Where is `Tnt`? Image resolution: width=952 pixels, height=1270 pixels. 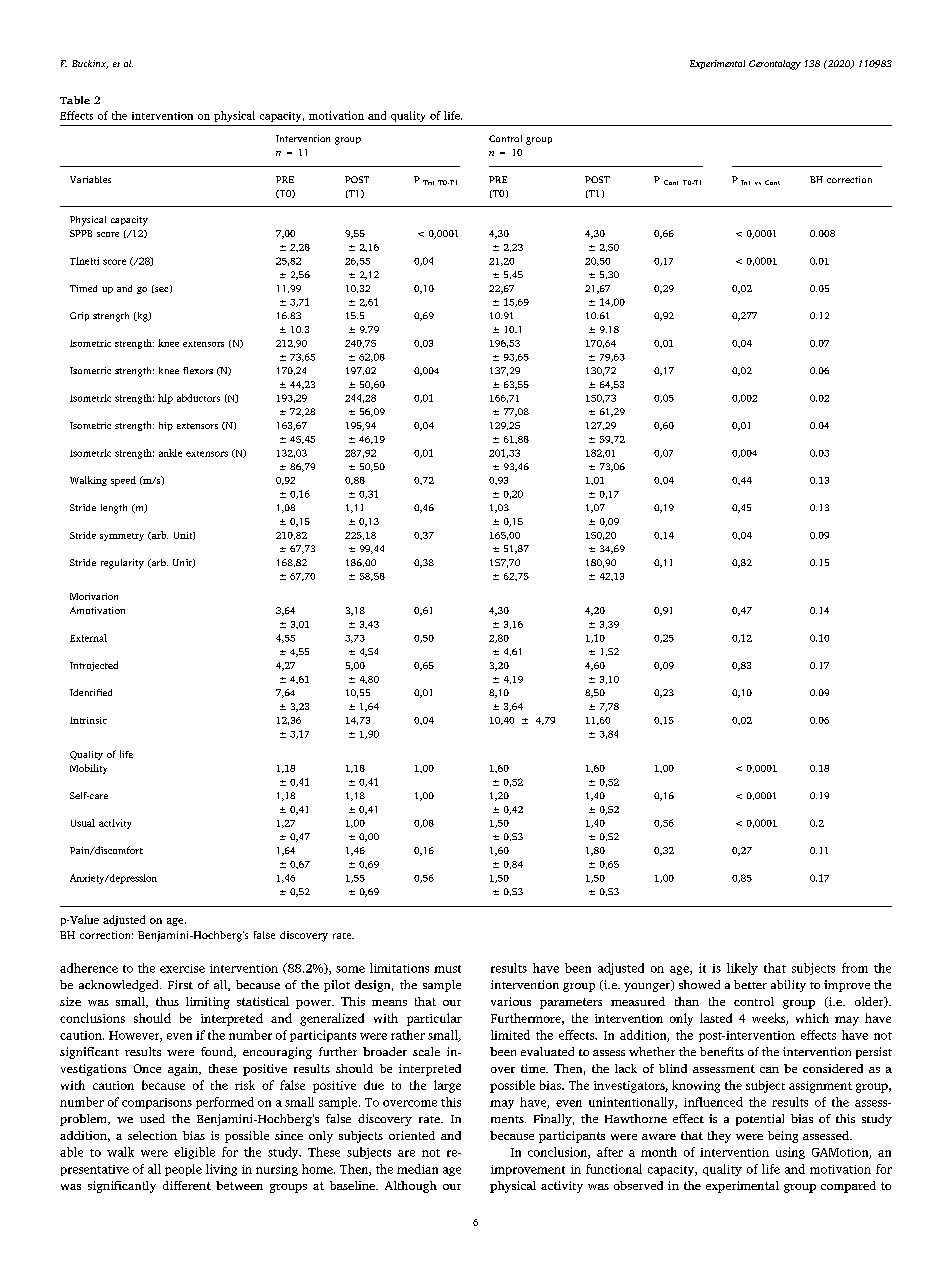
Tnt is located at coordinates (428, 182).
